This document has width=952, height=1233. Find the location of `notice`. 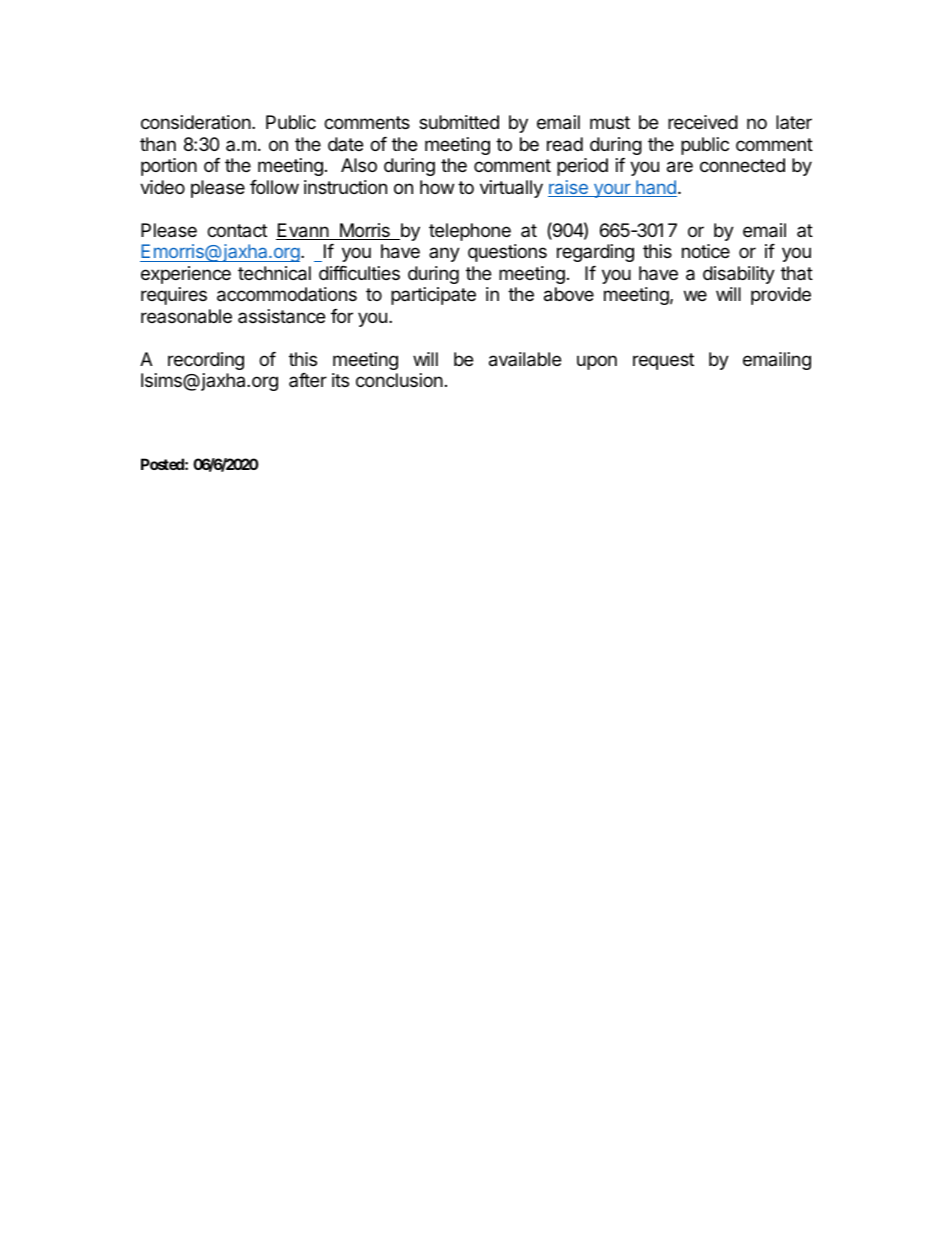

notice is located at coordinates (706, 251).
